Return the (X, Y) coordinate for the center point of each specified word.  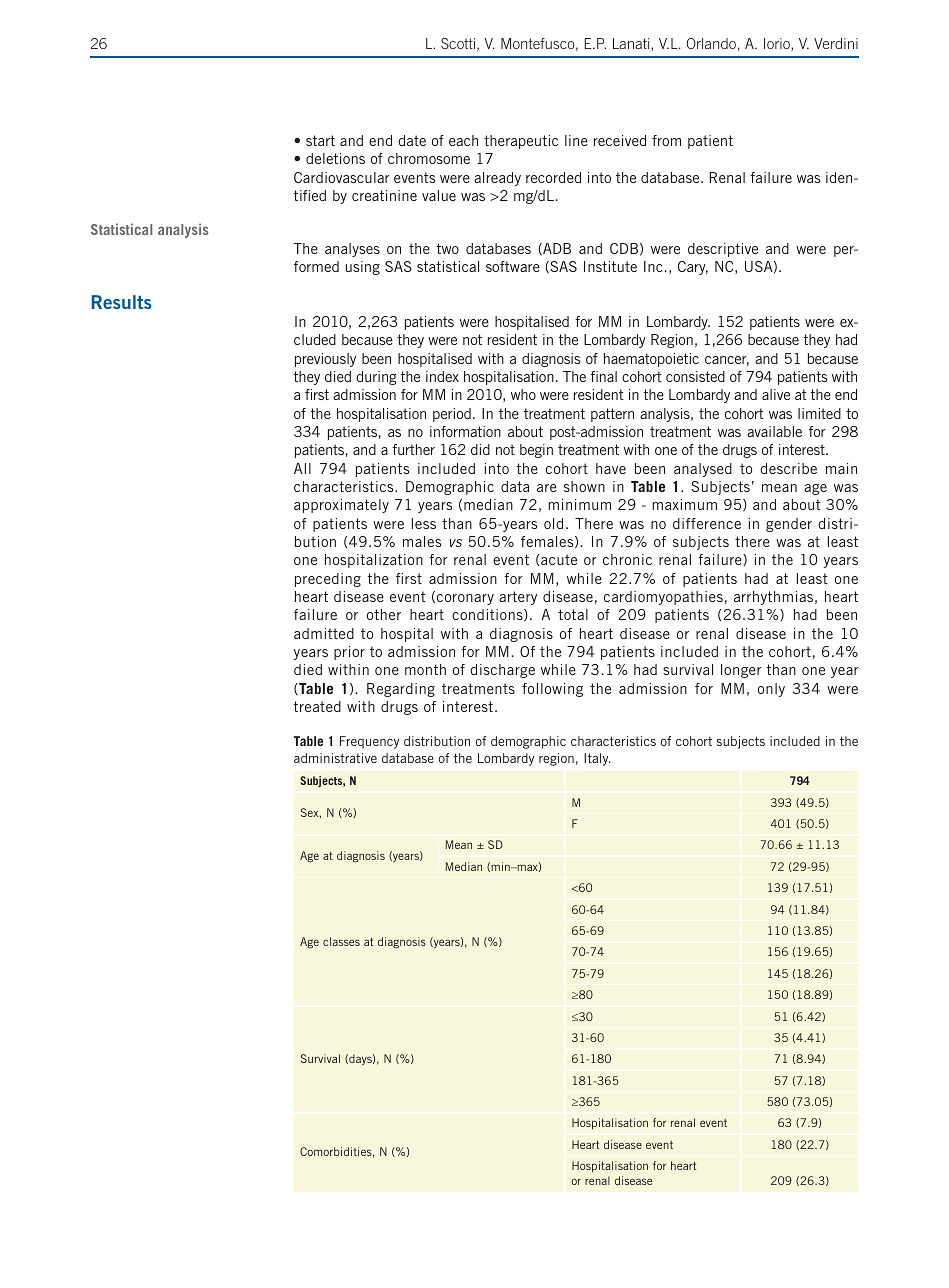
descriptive (723, 250)
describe (788, 468)
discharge (502, 671)
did (480, 449)
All (302, 468)
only (771, 690)
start (320, 140)
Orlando (711, 43)
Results (121, 302)
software (513, 266)
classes (341, 941)
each (463, 140)
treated (317, 706)
